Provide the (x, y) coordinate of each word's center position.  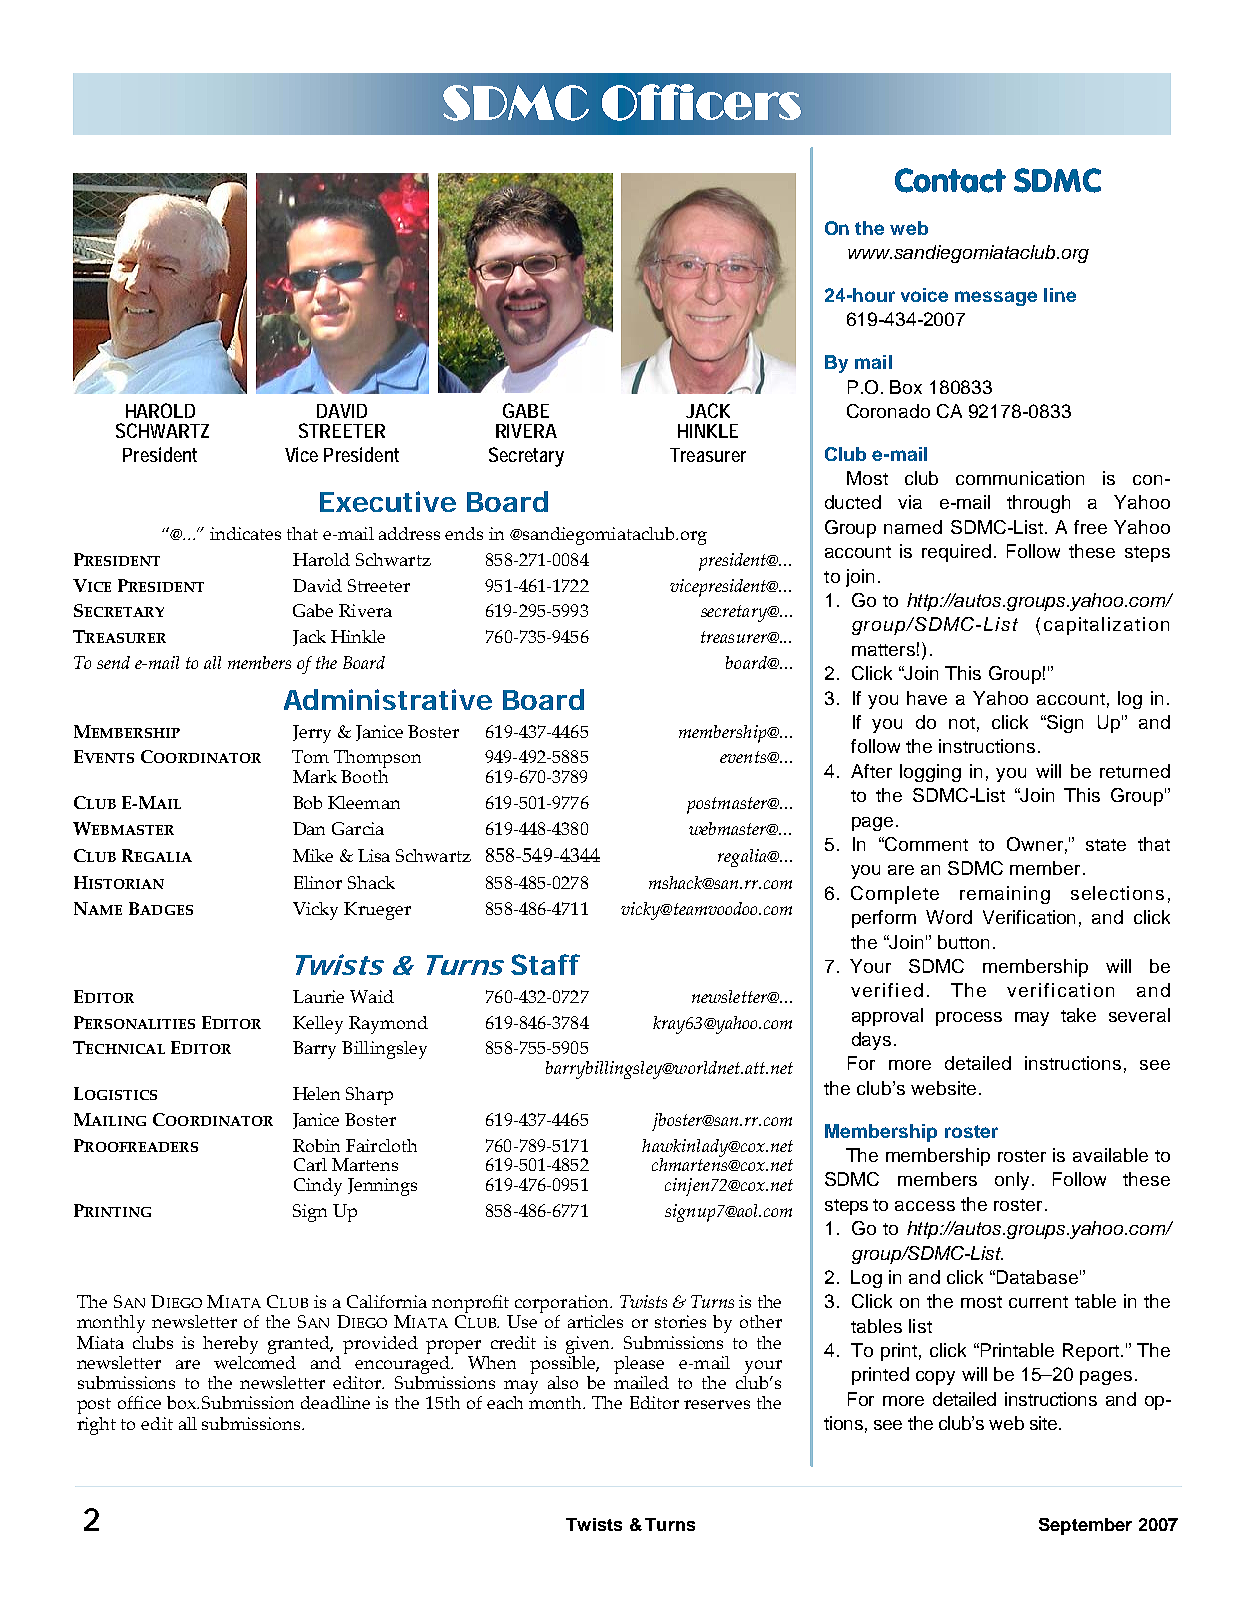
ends (464, 533)
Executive (388, 501)
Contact (950, 180)
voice (924, 295)
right (96, 1426)
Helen (316, 1093)
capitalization (1106, 626)
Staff (545, 964)
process (969, 1019)
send (113, 662)
